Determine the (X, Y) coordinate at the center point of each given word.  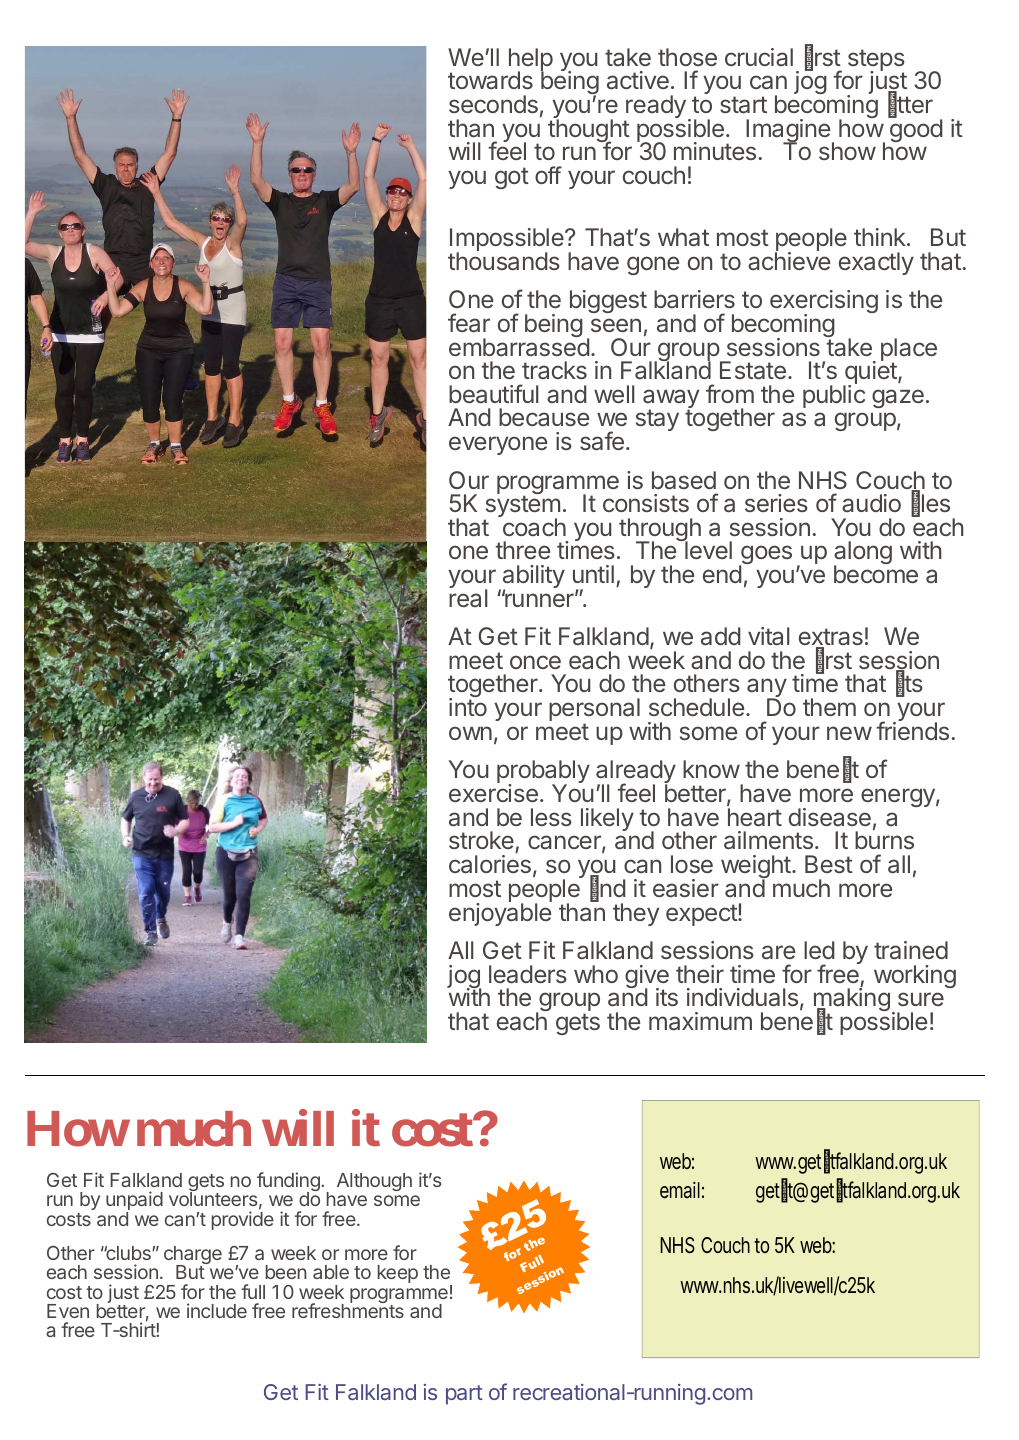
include (217, 1310)
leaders (528, 974)
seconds (493, 104)
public (834, 395)
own (470, 733)
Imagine (788, 132)
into (468, 707)
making (852, 1001)
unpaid (134, 1202)
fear (469, 323)
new (849, 733)
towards (490, 80)
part (464, 1395)
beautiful (494, 394)
